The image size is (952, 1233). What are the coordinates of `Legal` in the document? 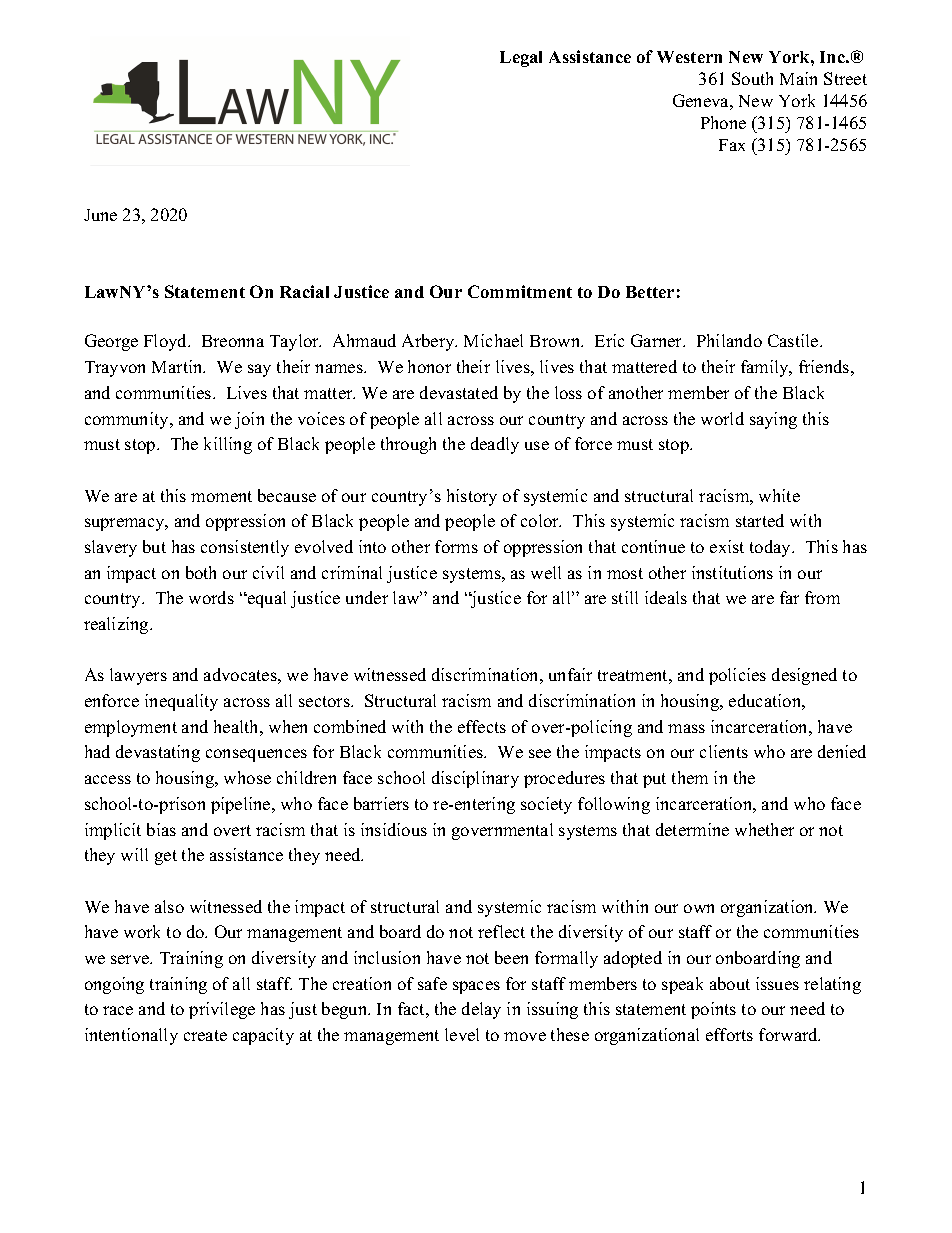 It's located at (521, 59).
